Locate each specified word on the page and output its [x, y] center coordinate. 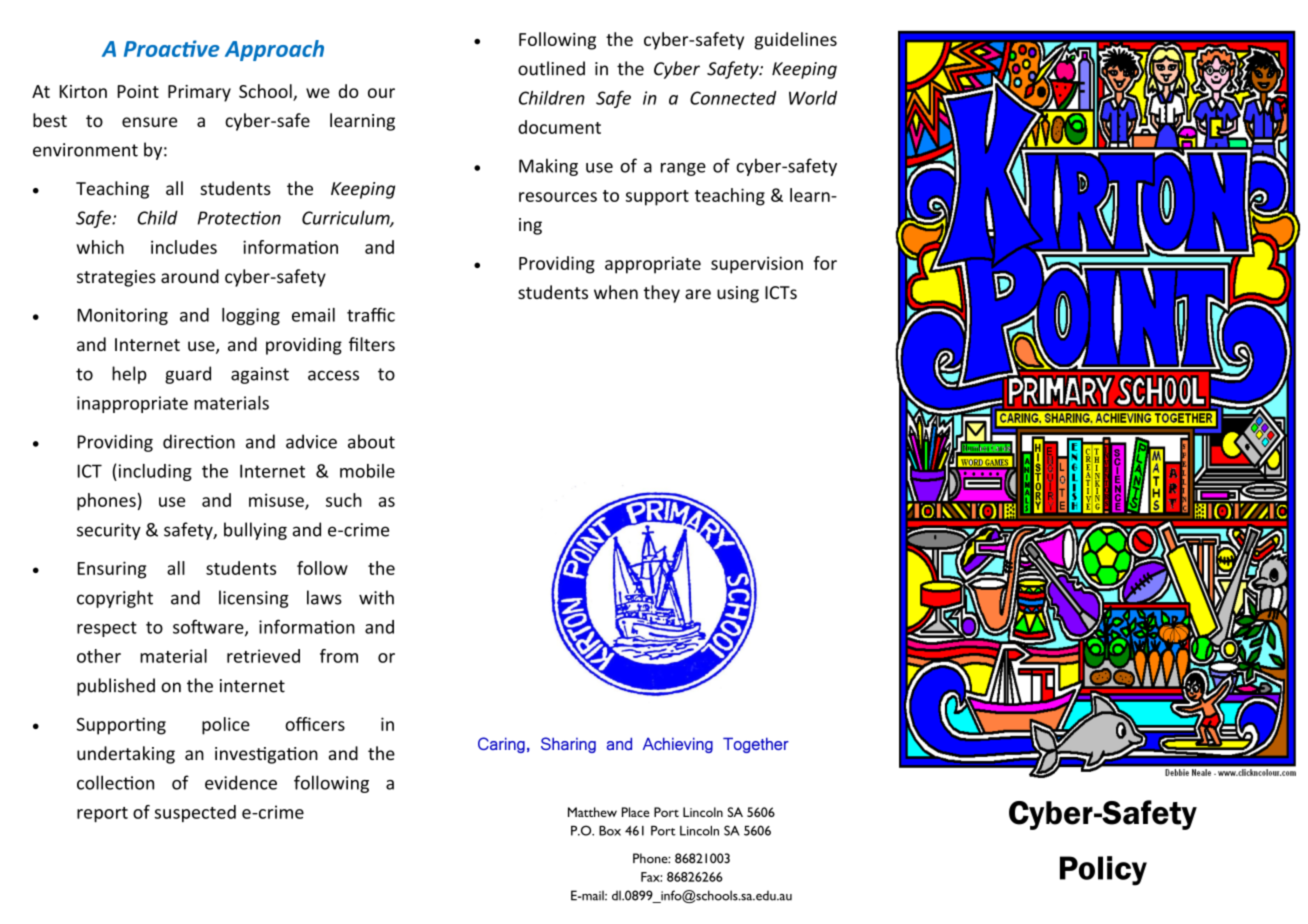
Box [610, 831]
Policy [1103, 871]
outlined [551, 68]
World [813, 98]
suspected [195, 813]
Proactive [171, 48]
